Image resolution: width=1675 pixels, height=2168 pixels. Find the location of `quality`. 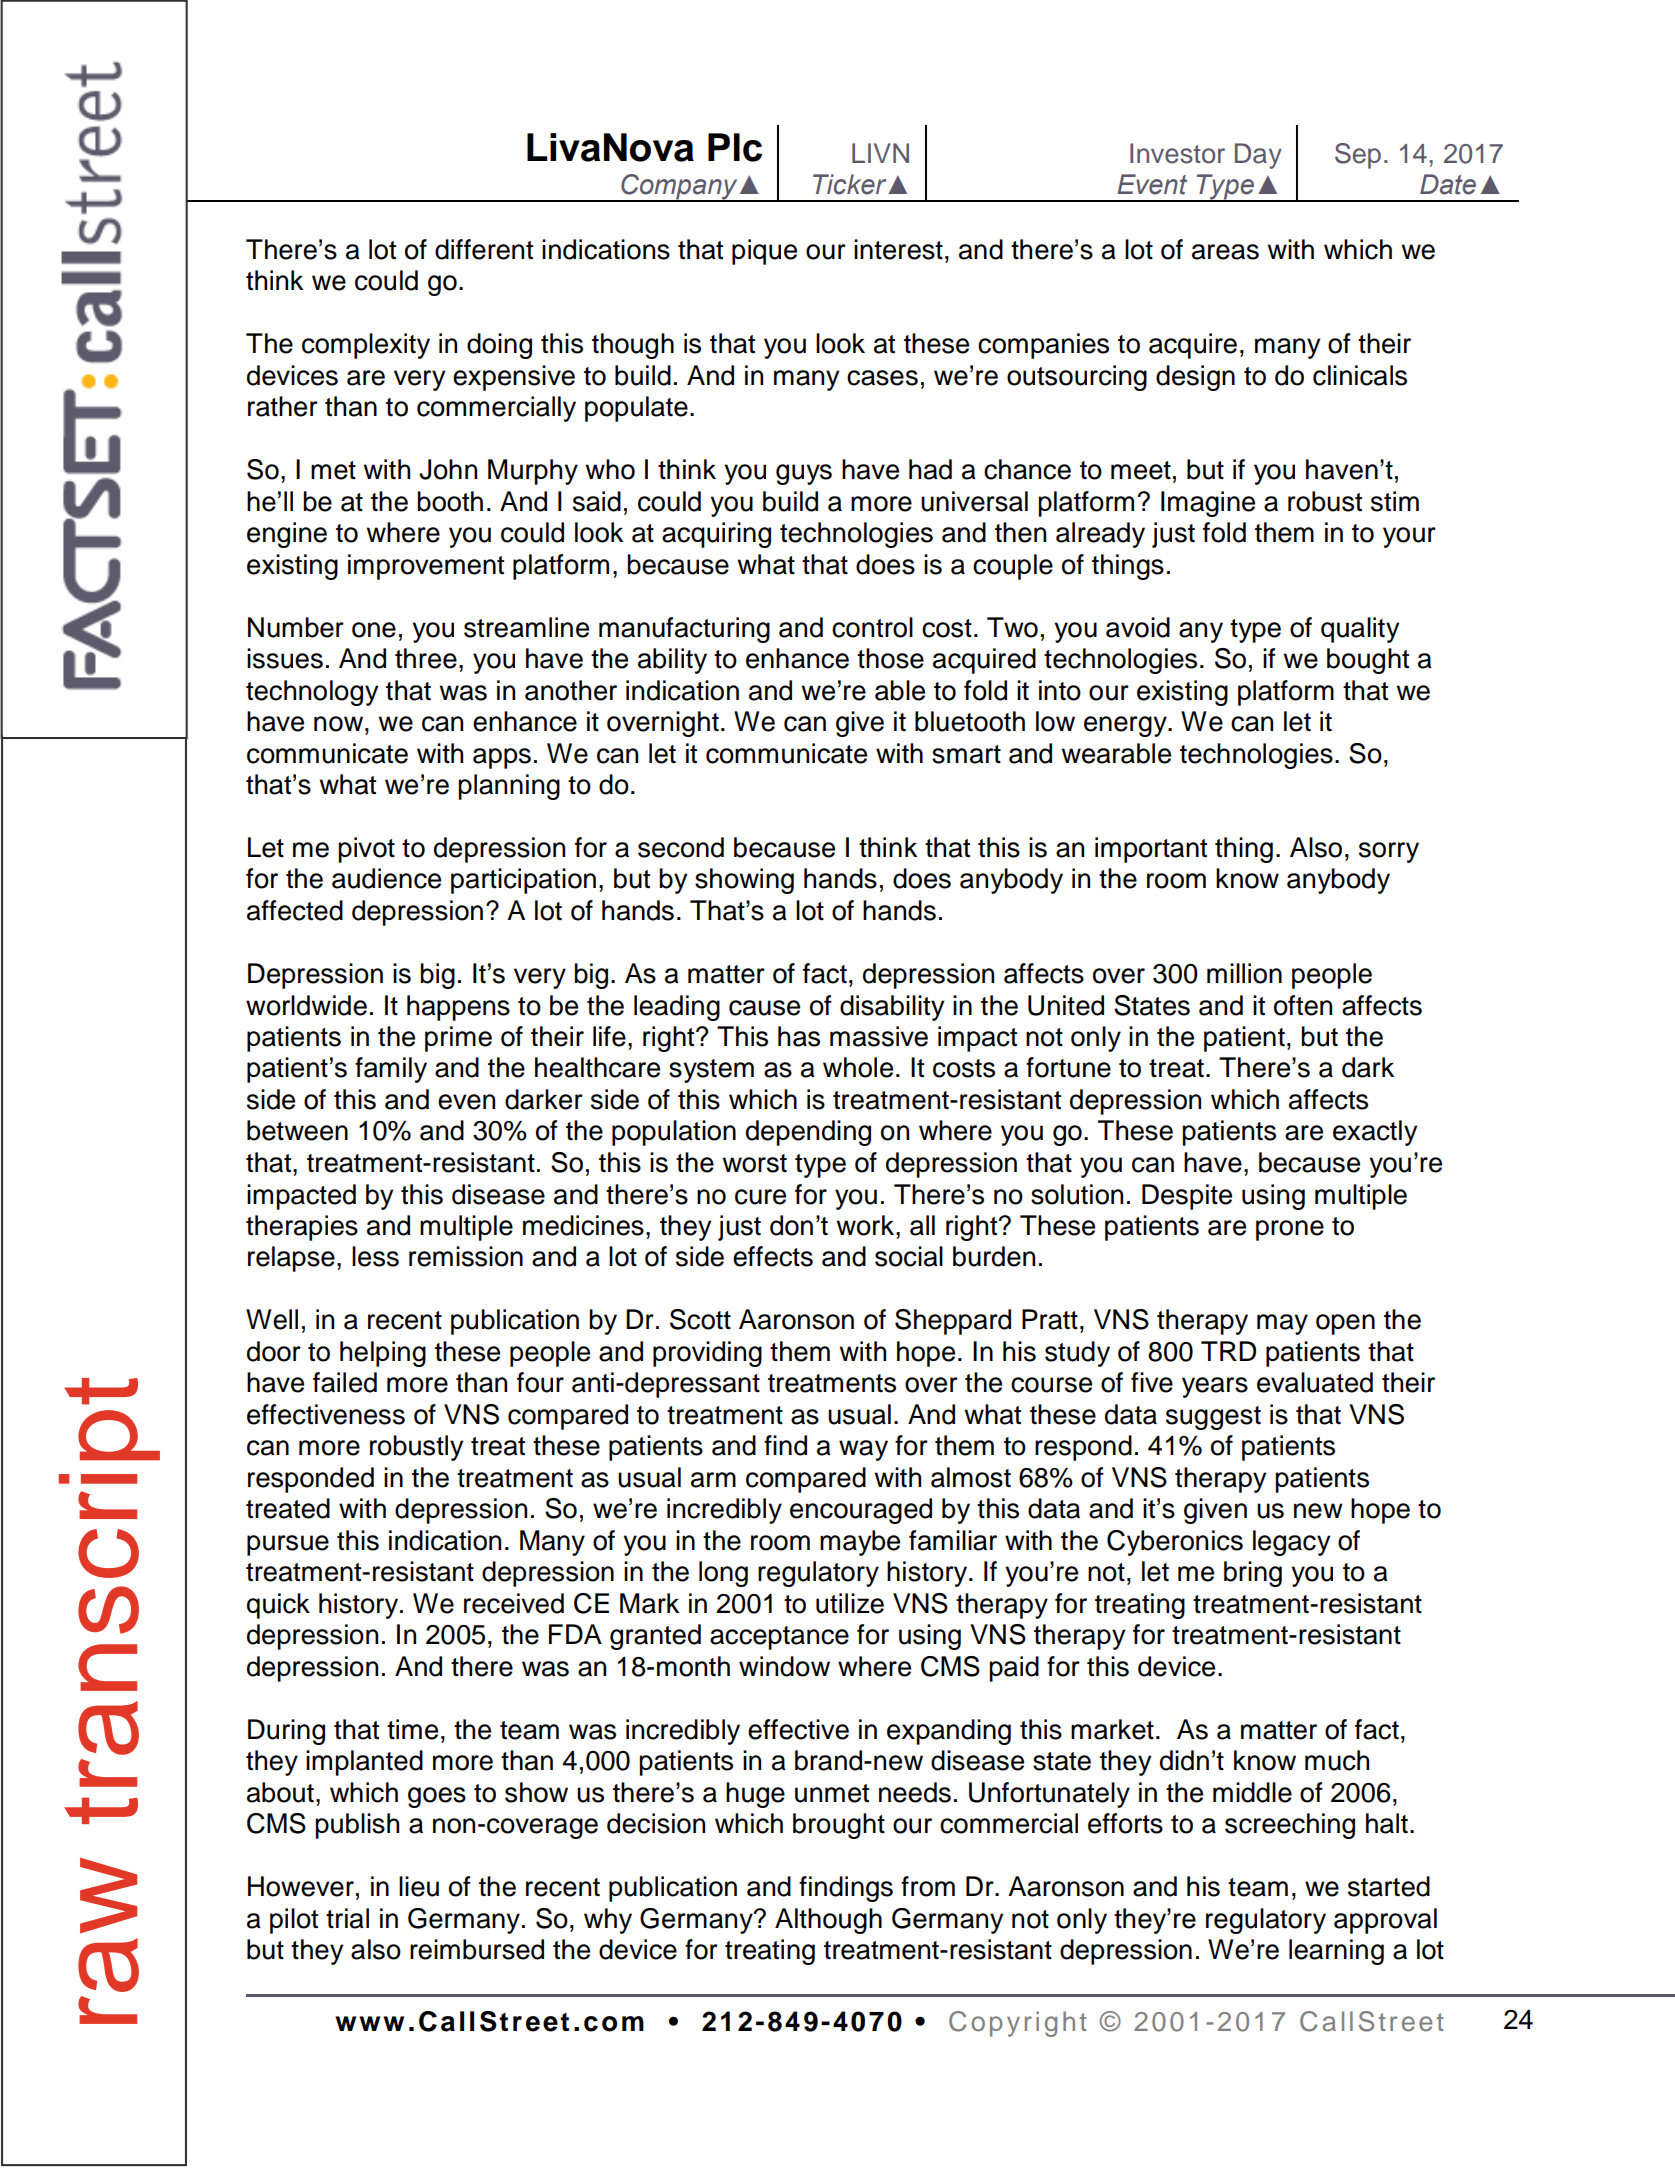

quality is located at coordinates (1360, 630).
